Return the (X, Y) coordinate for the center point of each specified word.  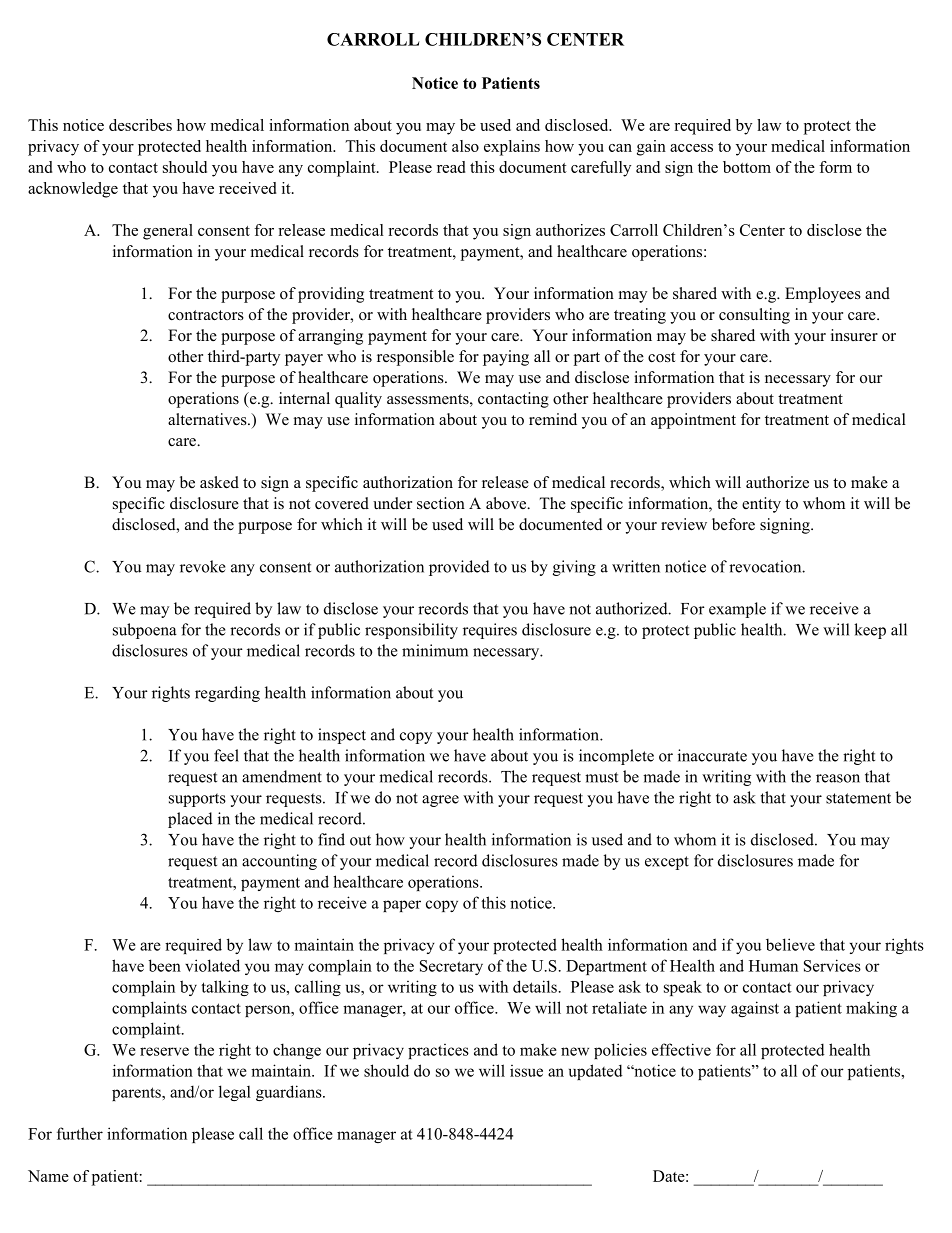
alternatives (208, 419)
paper (402, 906)
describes (140, 125)
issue (526, 1071)
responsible (415, 358)
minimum (435, 650)
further (80, 1133)
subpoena (145, 631)
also (465, 146)
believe (790, 944)
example (737, 610)
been (165, 965)
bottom (747, 167)
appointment (693, 421)
